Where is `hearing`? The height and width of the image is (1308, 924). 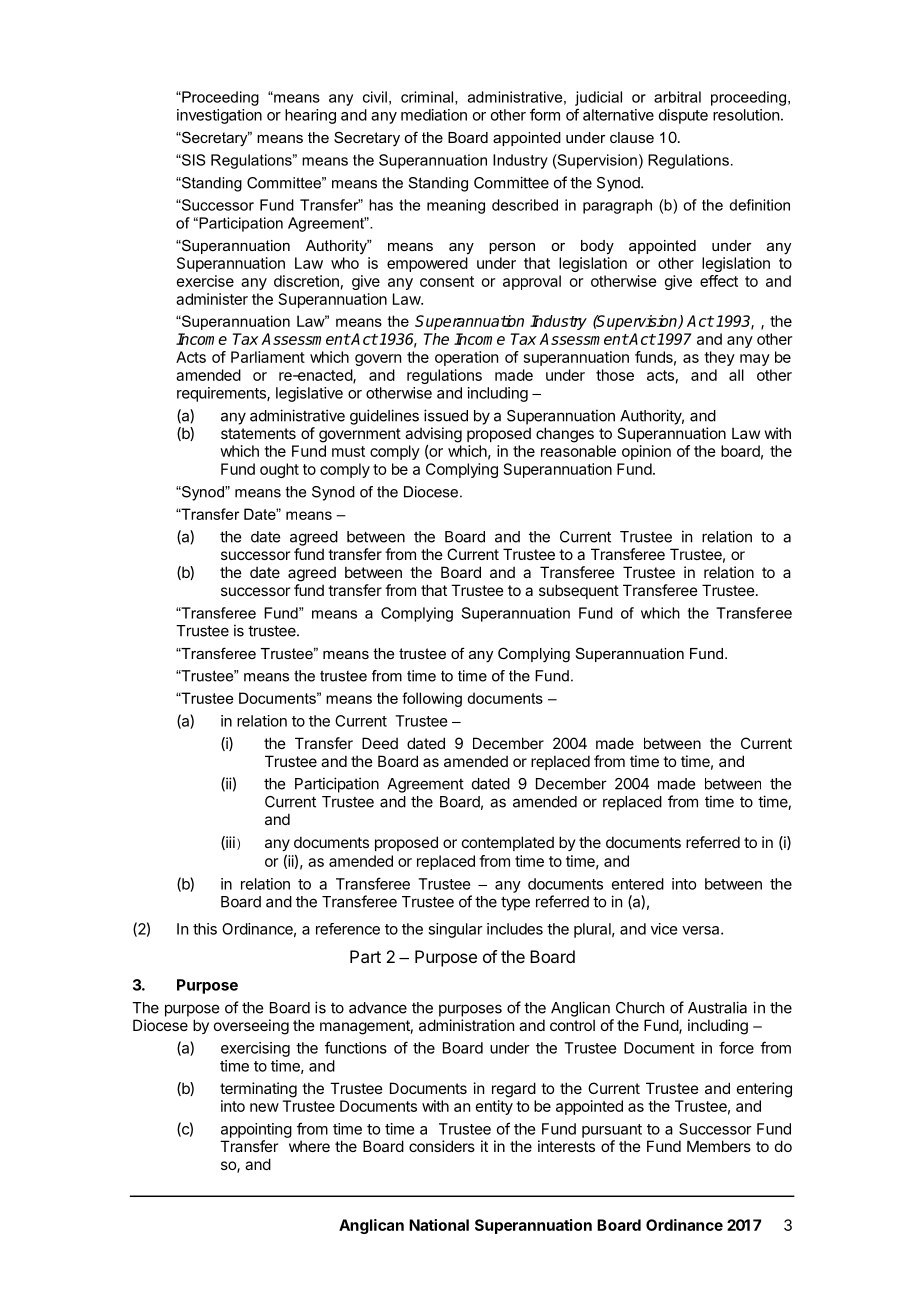 hearing is located at coordinates (310, 116).
